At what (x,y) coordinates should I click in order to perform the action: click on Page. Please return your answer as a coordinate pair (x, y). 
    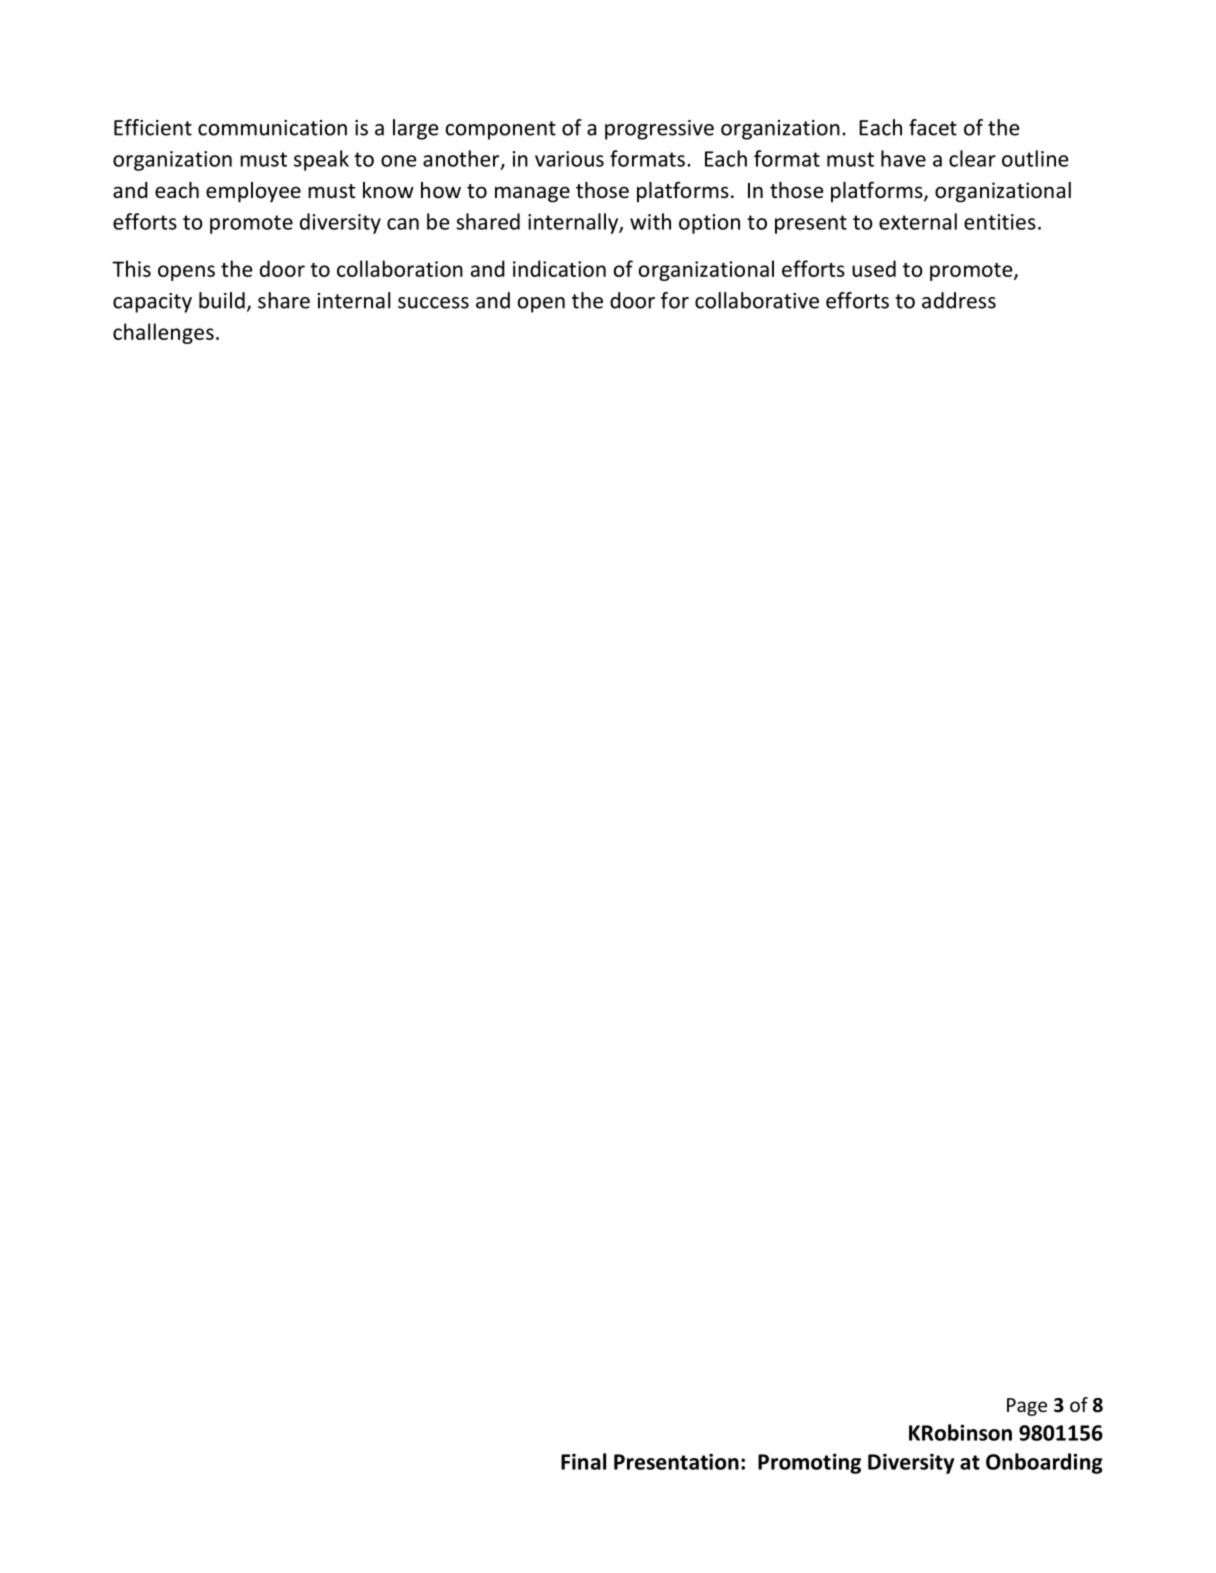
    Looking at the image, I should click on (1027, 1407).
